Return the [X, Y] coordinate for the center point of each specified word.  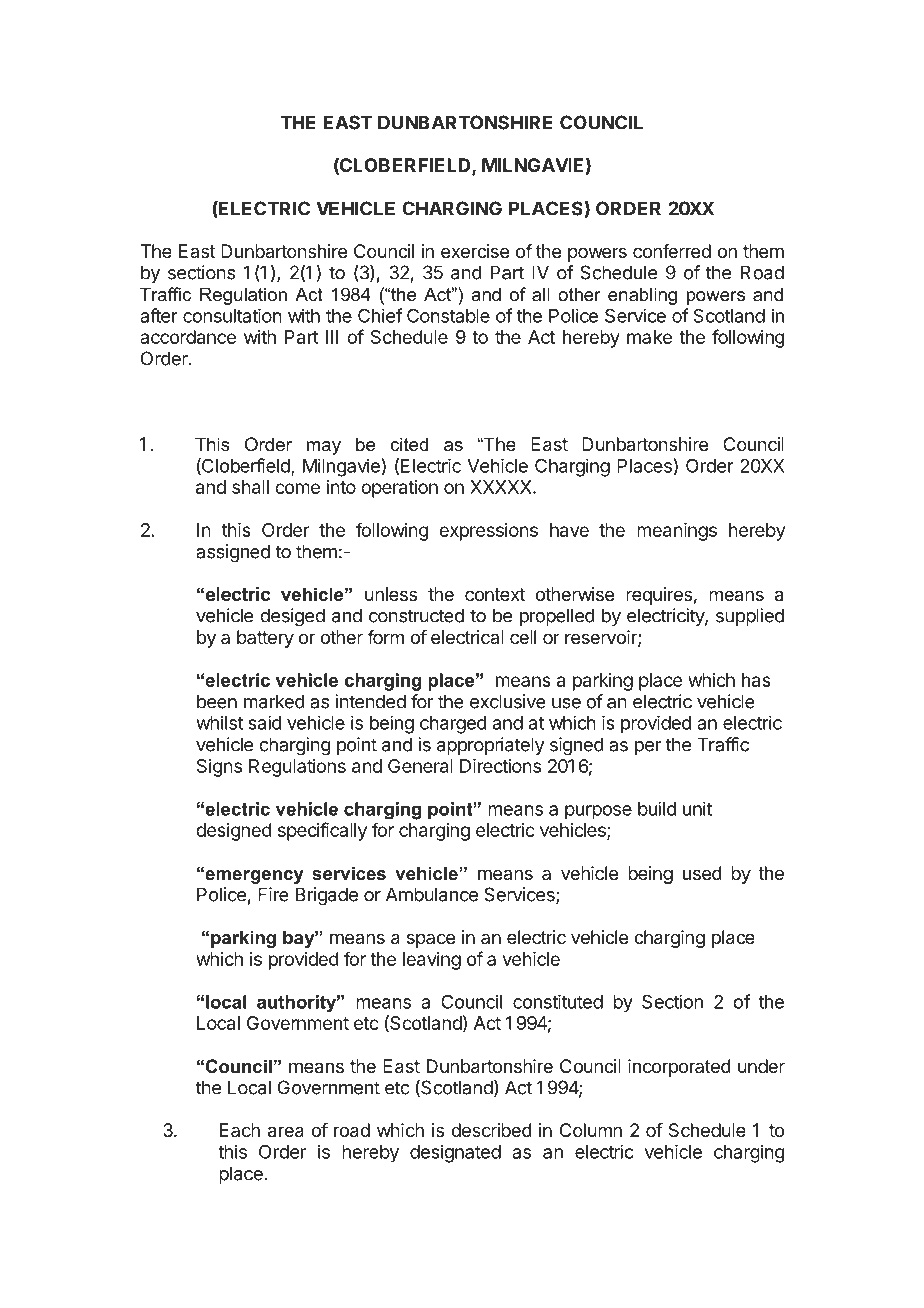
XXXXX [502, 487]
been [217, 701]
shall [250, 487]
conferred [672, 251]
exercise [475, 251]
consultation [232, 315]
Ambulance [432, 894]
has [756, 680]
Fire [273, 894]
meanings [677, 532]
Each [240, 1130]
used [702, 873]
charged [453, 725]
